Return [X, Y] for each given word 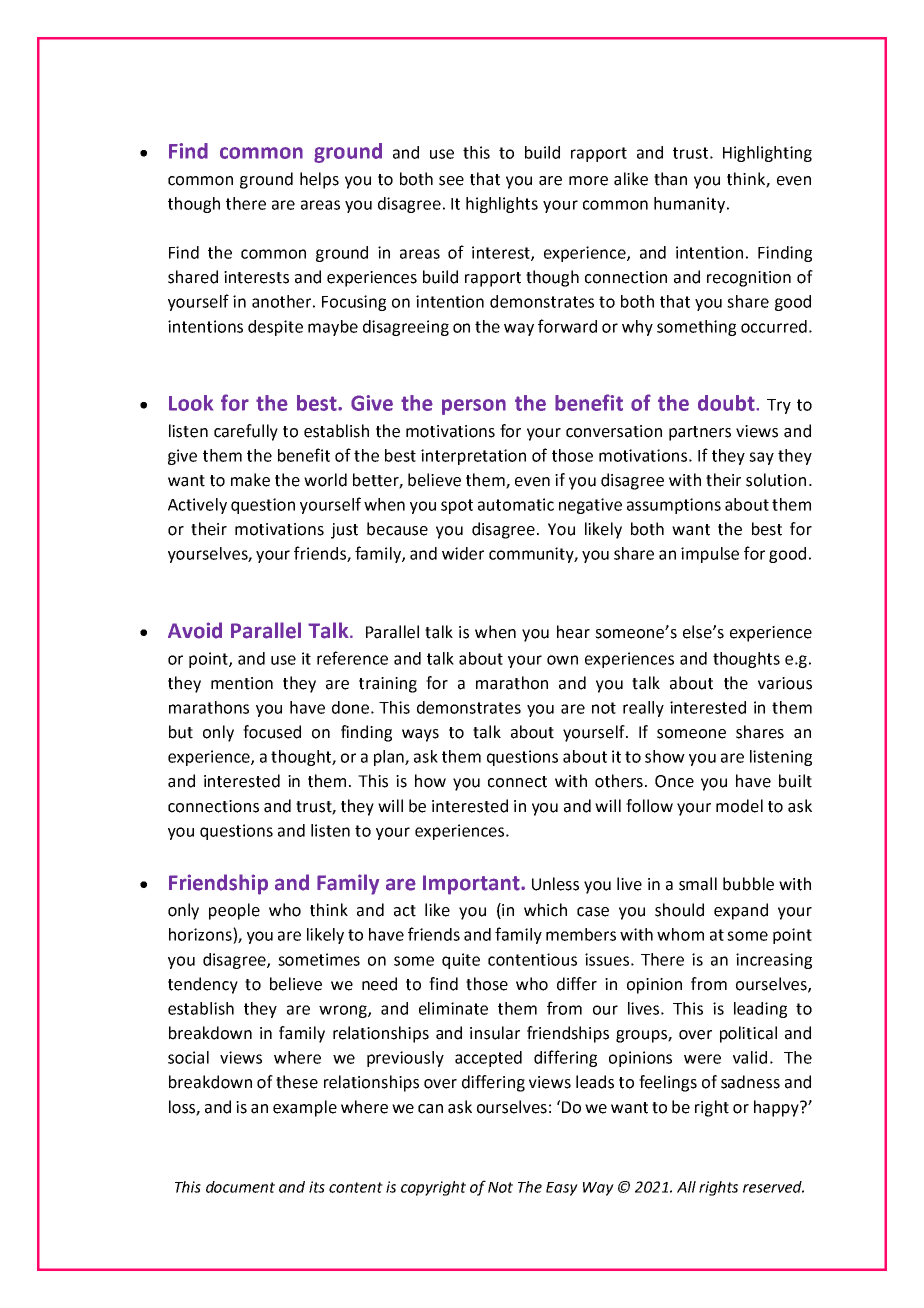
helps [319, 180]
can [430, 1109]
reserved [773, 1187]
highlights [502, 205]
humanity [691, 205]
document [240, 1187]
